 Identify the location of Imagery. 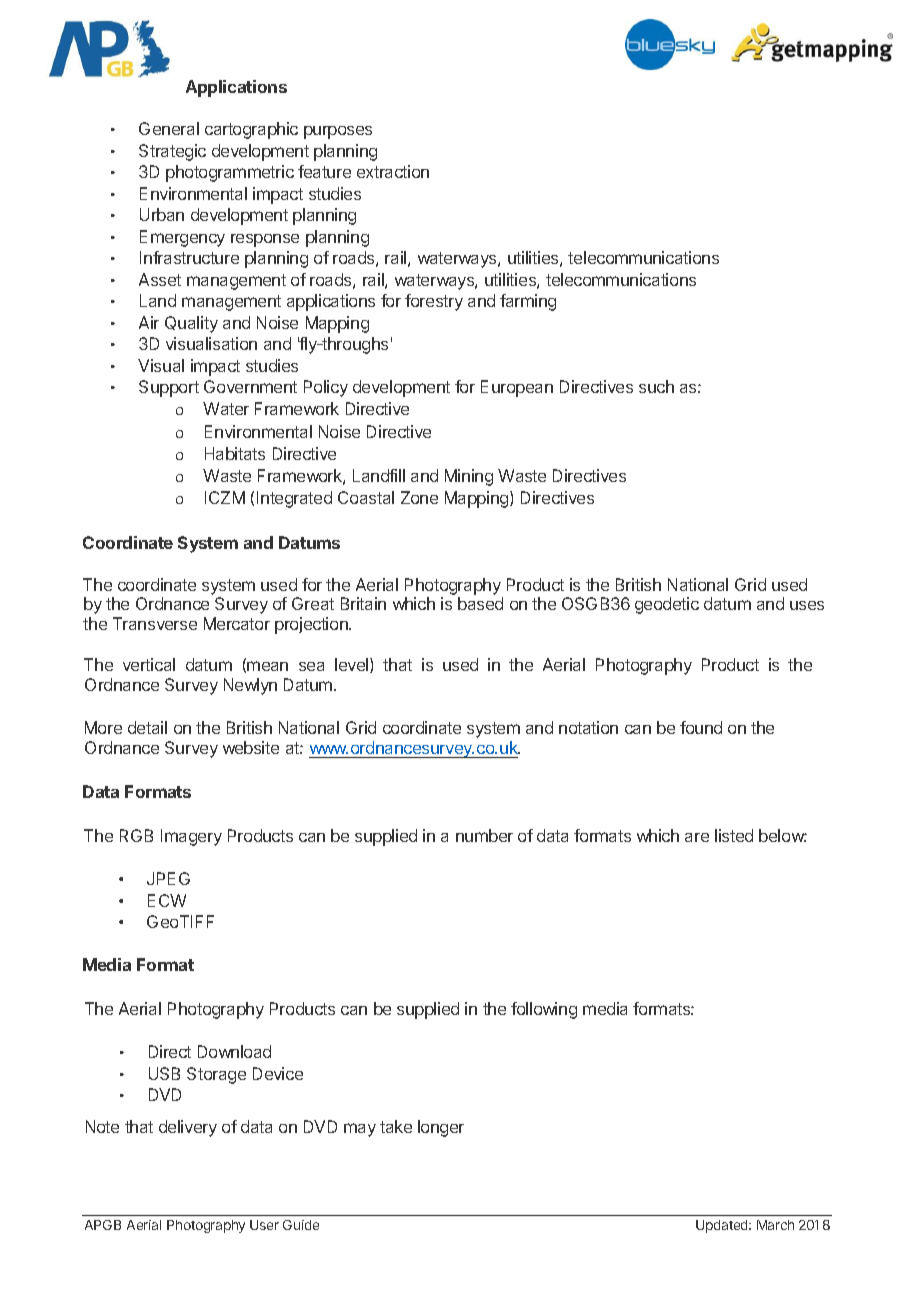
(191, 837).
